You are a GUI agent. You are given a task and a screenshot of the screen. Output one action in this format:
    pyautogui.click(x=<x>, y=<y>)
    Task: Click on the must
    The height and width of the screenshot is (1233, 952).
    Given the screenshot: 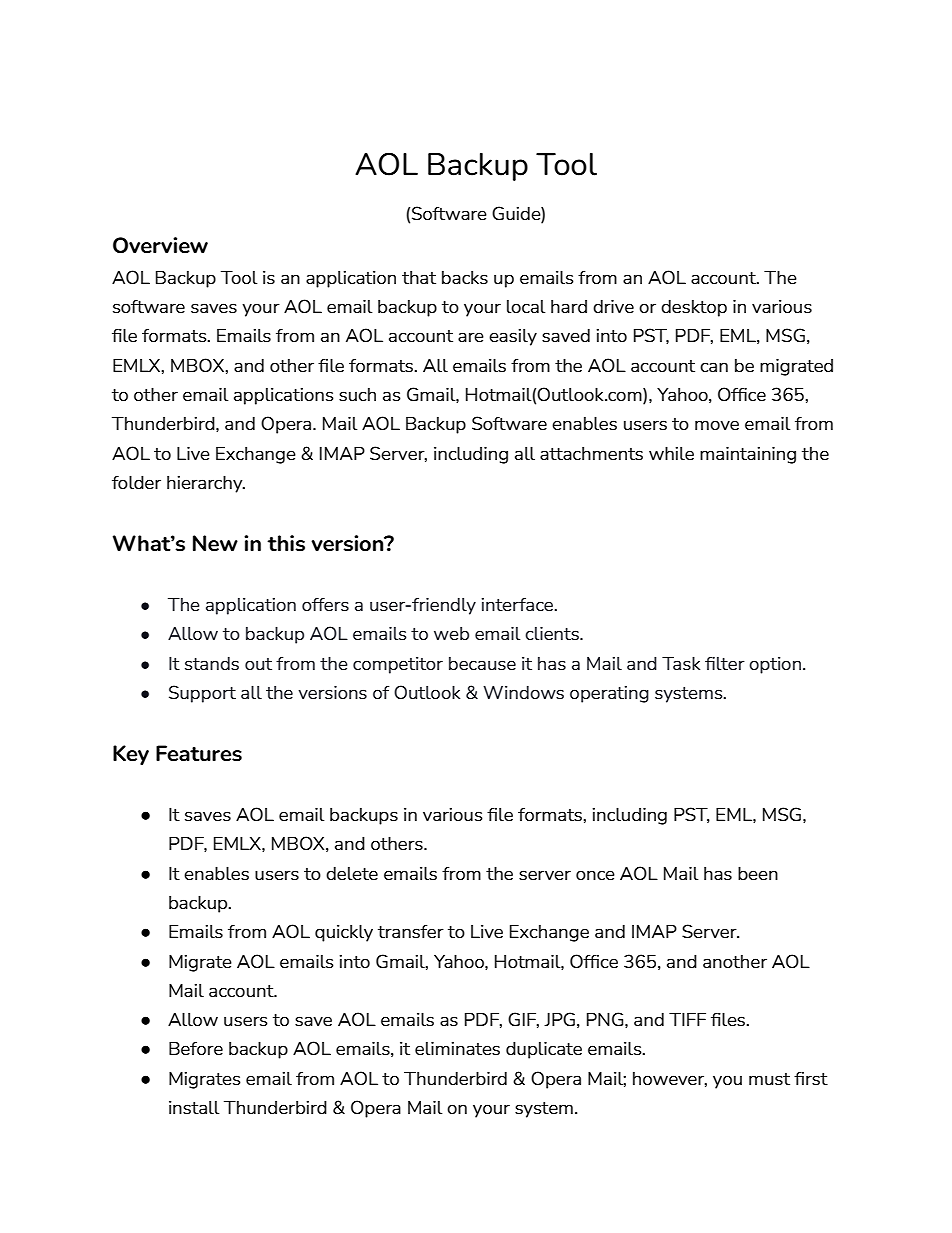 What is the action you would take?
    pyautogui.click(x=769, y=1079)
